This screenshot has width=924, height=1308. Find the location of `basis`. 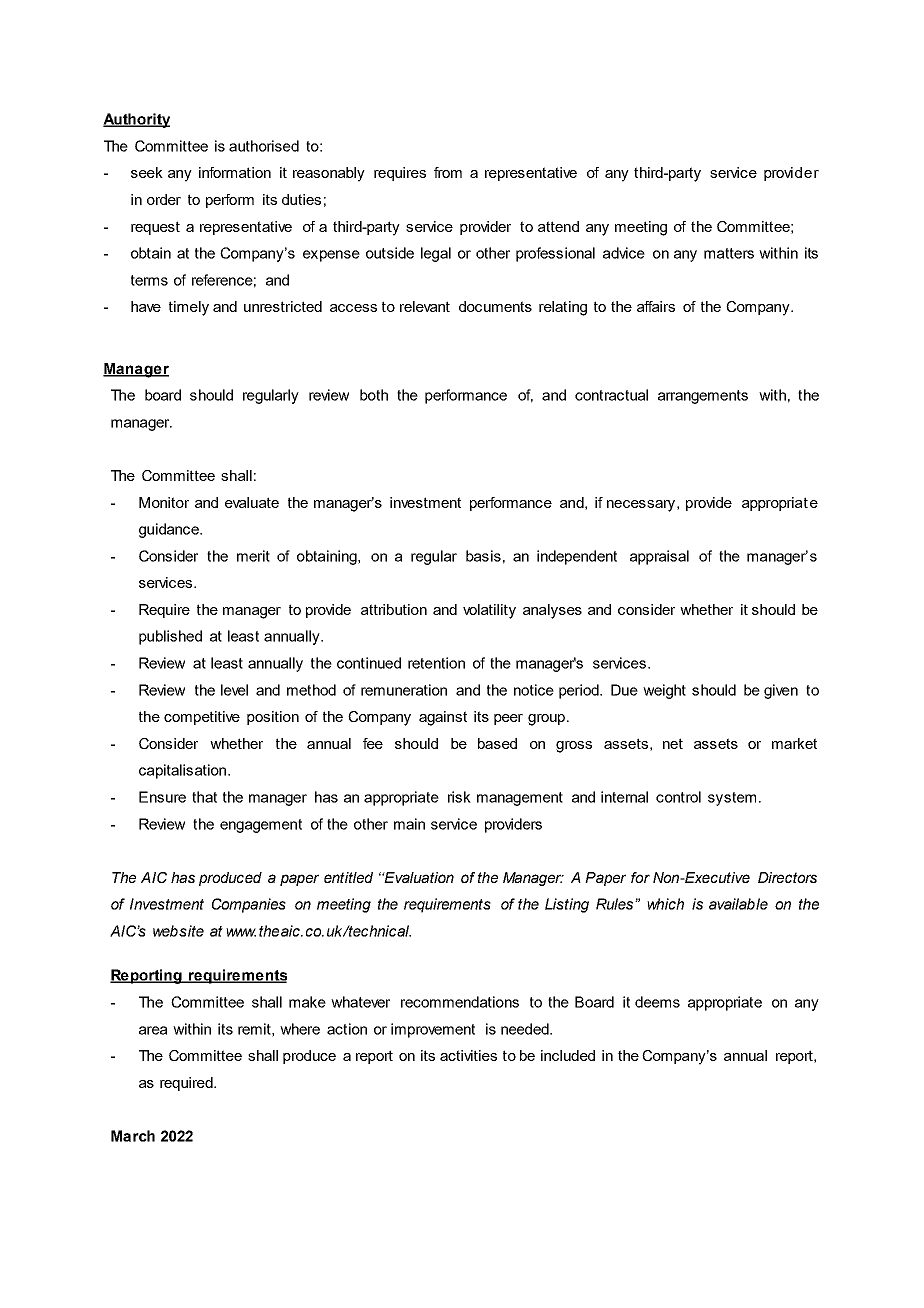

basis is located at coordinates (483, 556).
